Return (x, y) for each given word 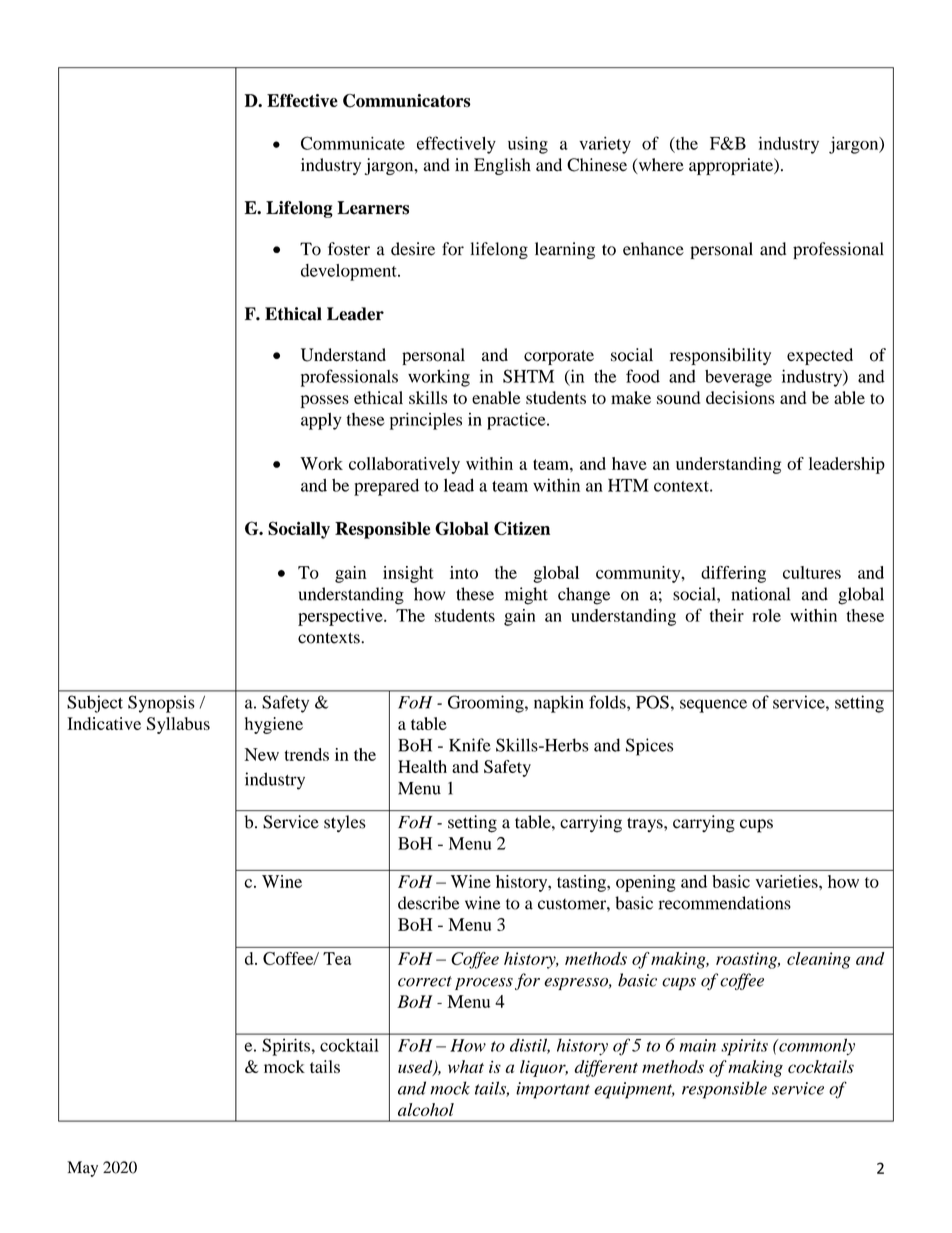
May (82, 1169)
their (727, 615)
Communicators (407, 101)
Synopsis (161, 704)
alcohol (426, 1109)
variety (605, 145)
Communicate (353, 143)
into (464, 572)
